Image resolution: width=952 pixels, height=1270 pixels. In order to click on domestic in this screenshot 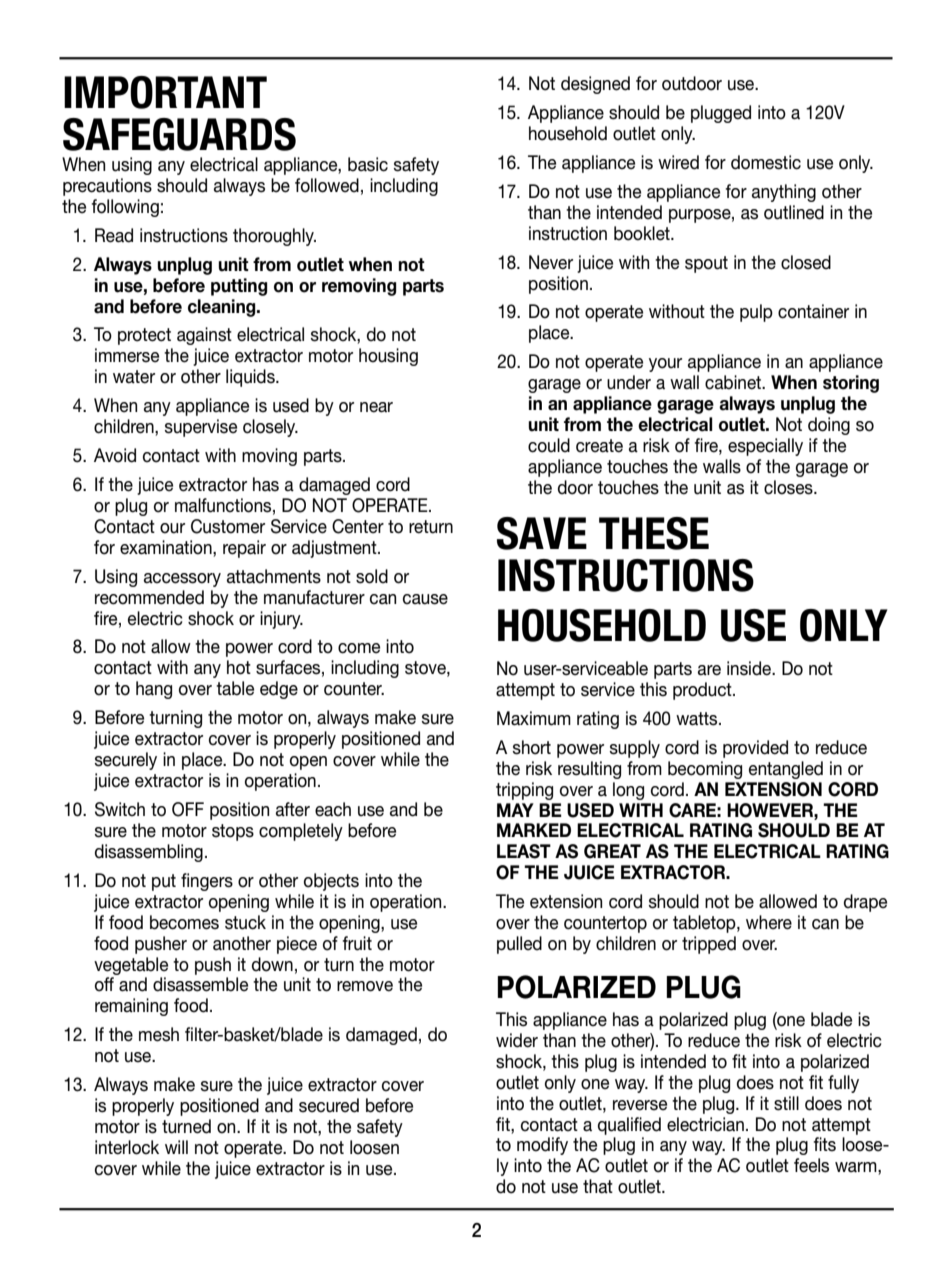, I will do `click(766, 162)`.
